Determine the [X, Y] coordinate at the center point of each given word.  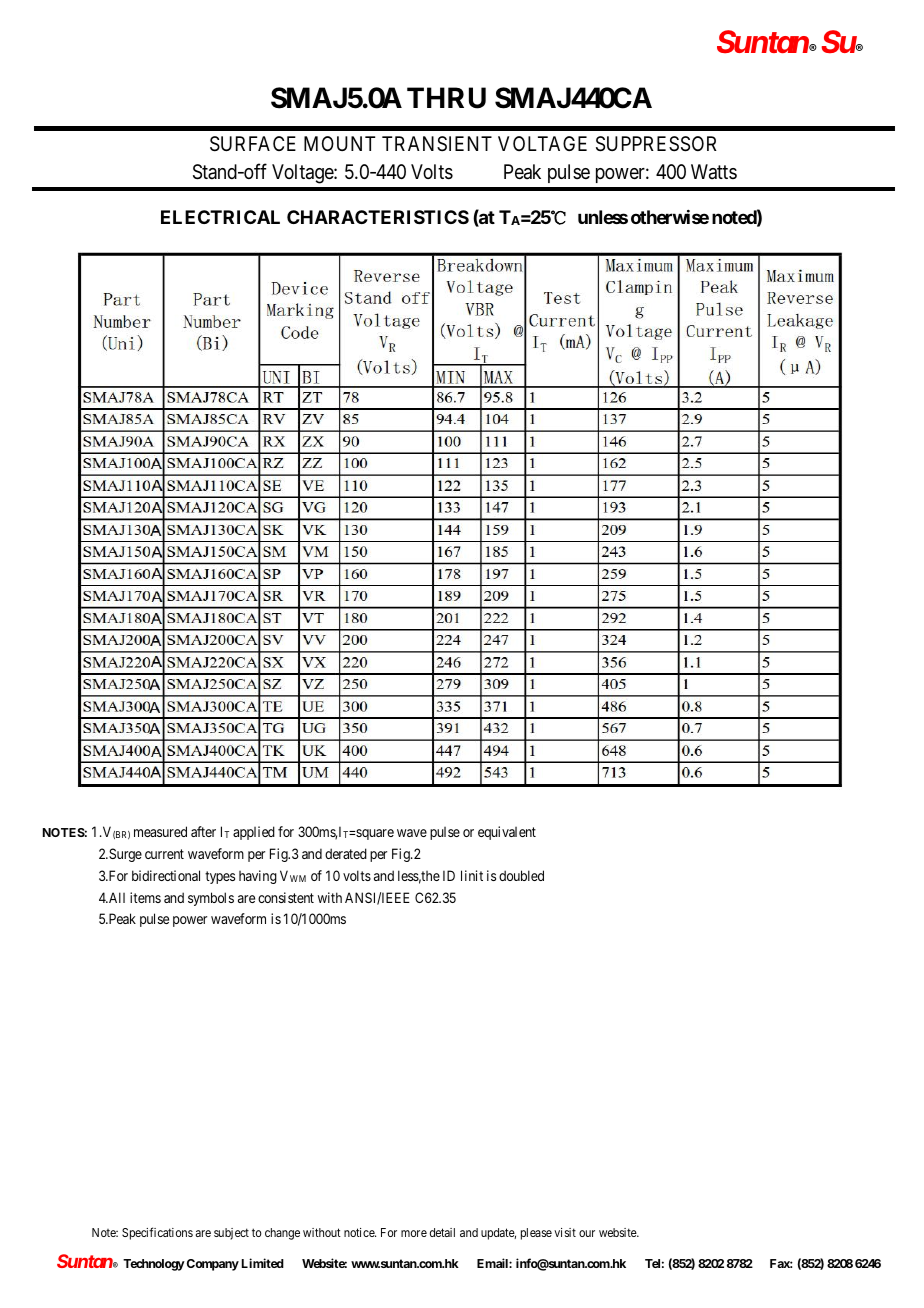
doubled [521, 875]
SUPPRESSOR [656, 144]
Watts [714, 172]
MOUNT [339, 143]
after [203, 831]
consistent [286, 897]
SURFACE [253, 144]
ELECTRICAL [220, 217]
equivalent [507, 833]
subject [231, 1234]
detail [442, 1232]
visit [565, 1232]
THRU [446, 98]
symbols [211, 899]
